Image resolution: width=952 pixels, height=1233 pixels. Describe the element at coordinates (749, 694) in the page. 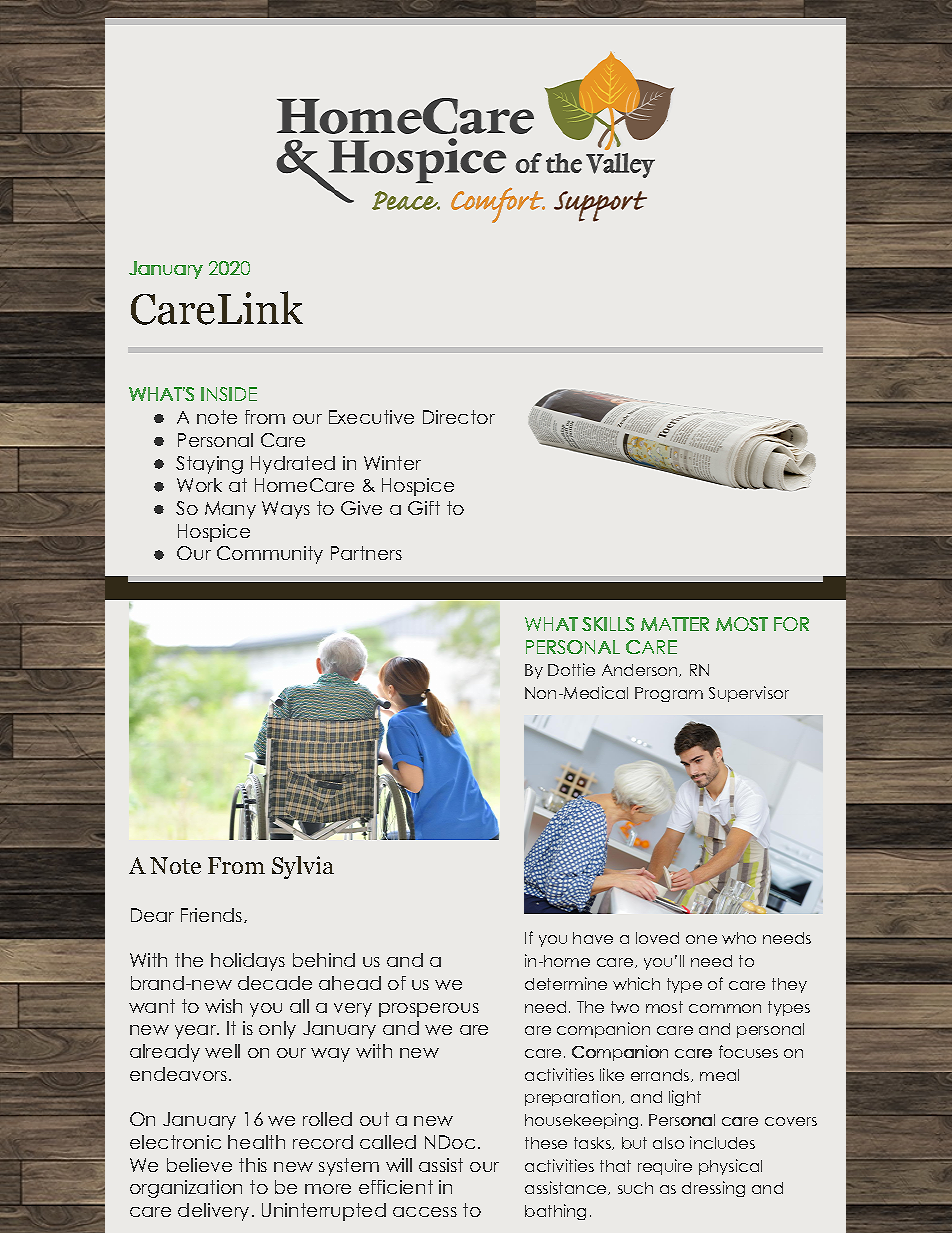

I see `Supervisor` at that location.
